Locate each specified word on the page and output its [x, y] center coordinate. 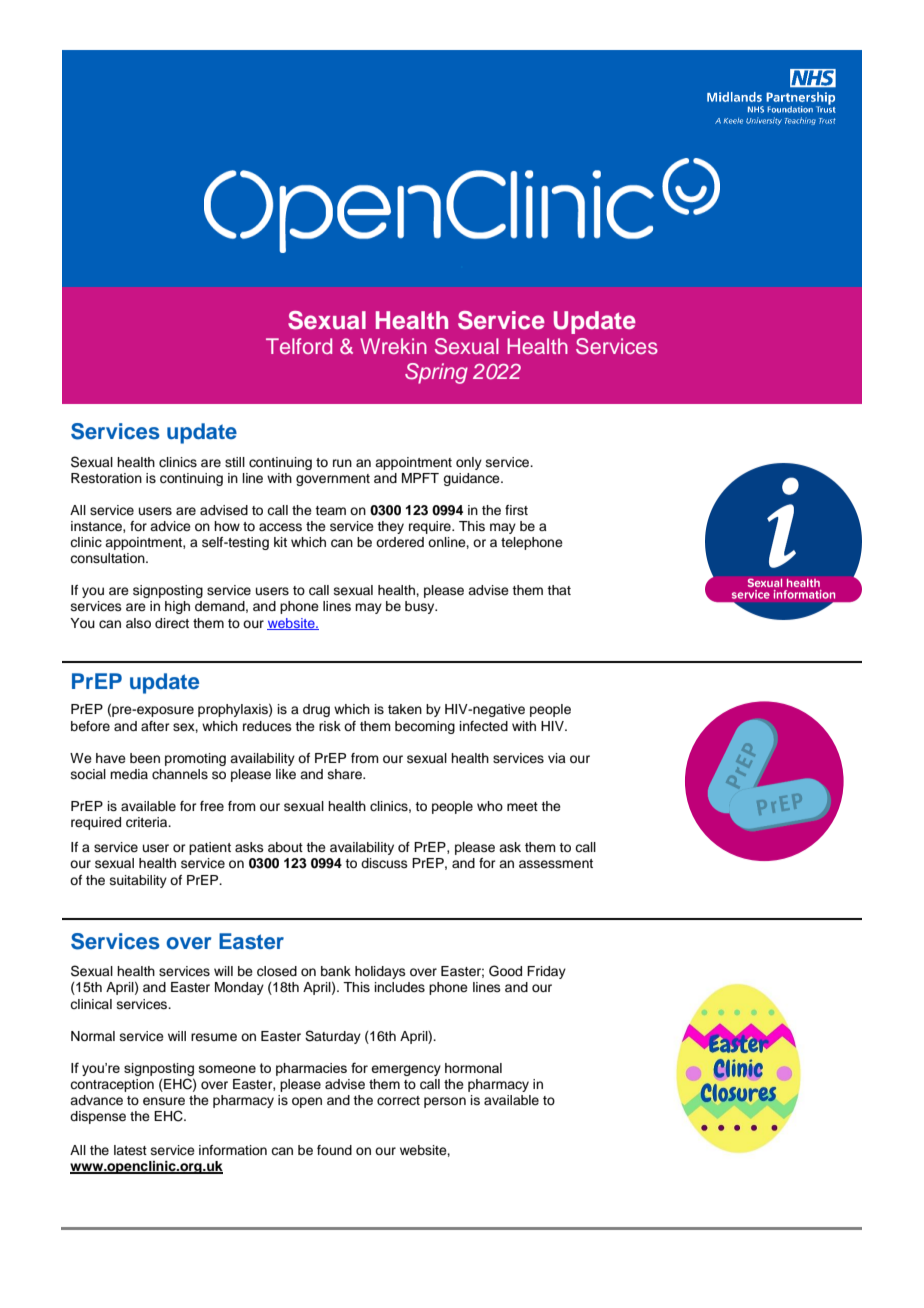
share [346, 774]
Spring [436, 373]
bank [336, 971]
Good [505, 971]
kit [280, 542]
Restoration [106, 478]
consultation [108, 558]
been [145, 758]
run [342, 463]
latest [130, 1150]
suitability [138, 881]
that [559, 590]
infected [484, 726]
